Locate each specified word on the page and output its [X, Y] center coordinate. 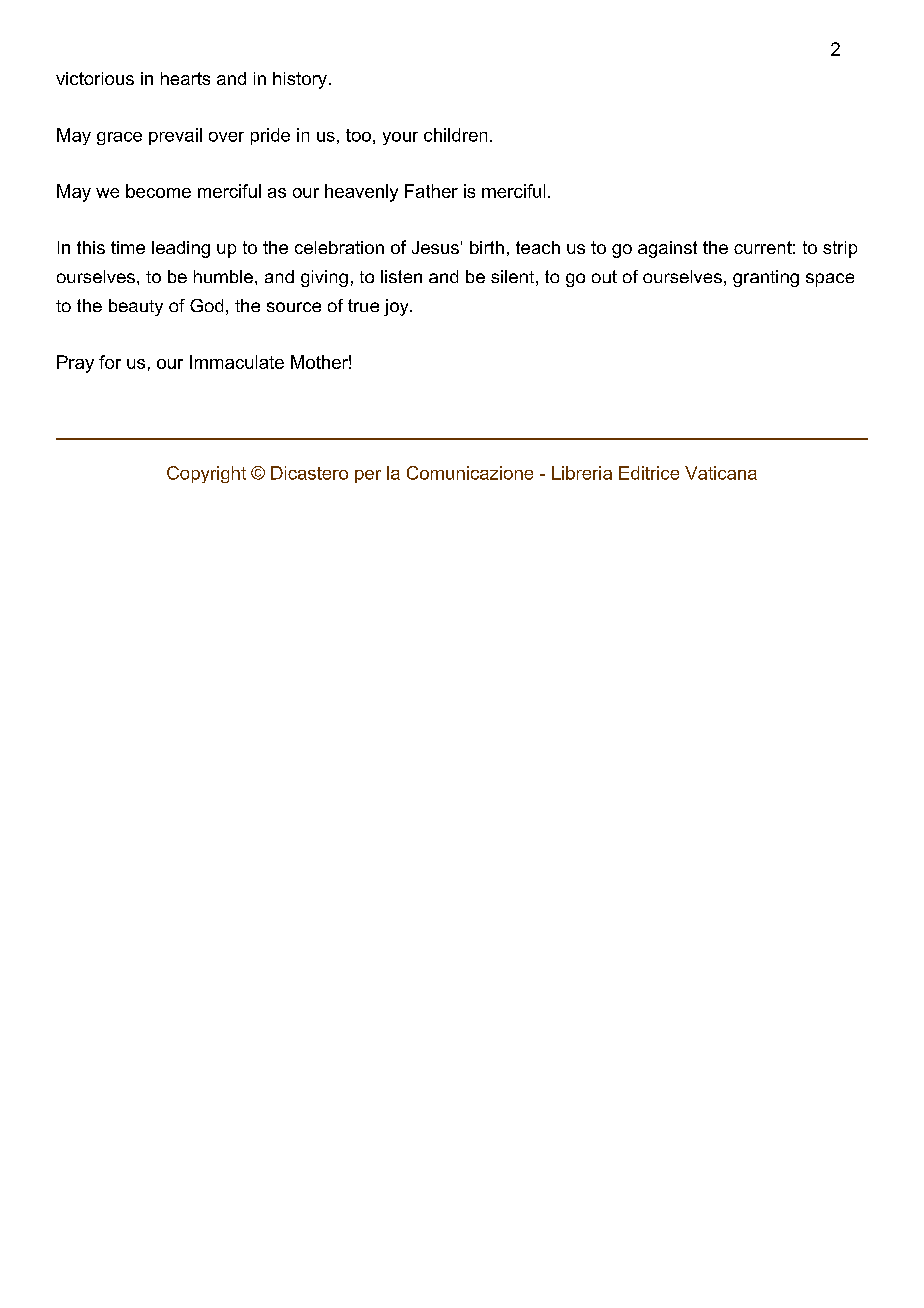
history [300, 80]
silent [512, 276]
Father [431, 191]
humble [223, 276]
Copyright [206, 474]
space [830, 280]
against [667, 249]
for [110, 362]
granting [766, 278]
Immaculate [237, 362]
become [158, 191]
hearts [185, 78]
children [455, 135]
